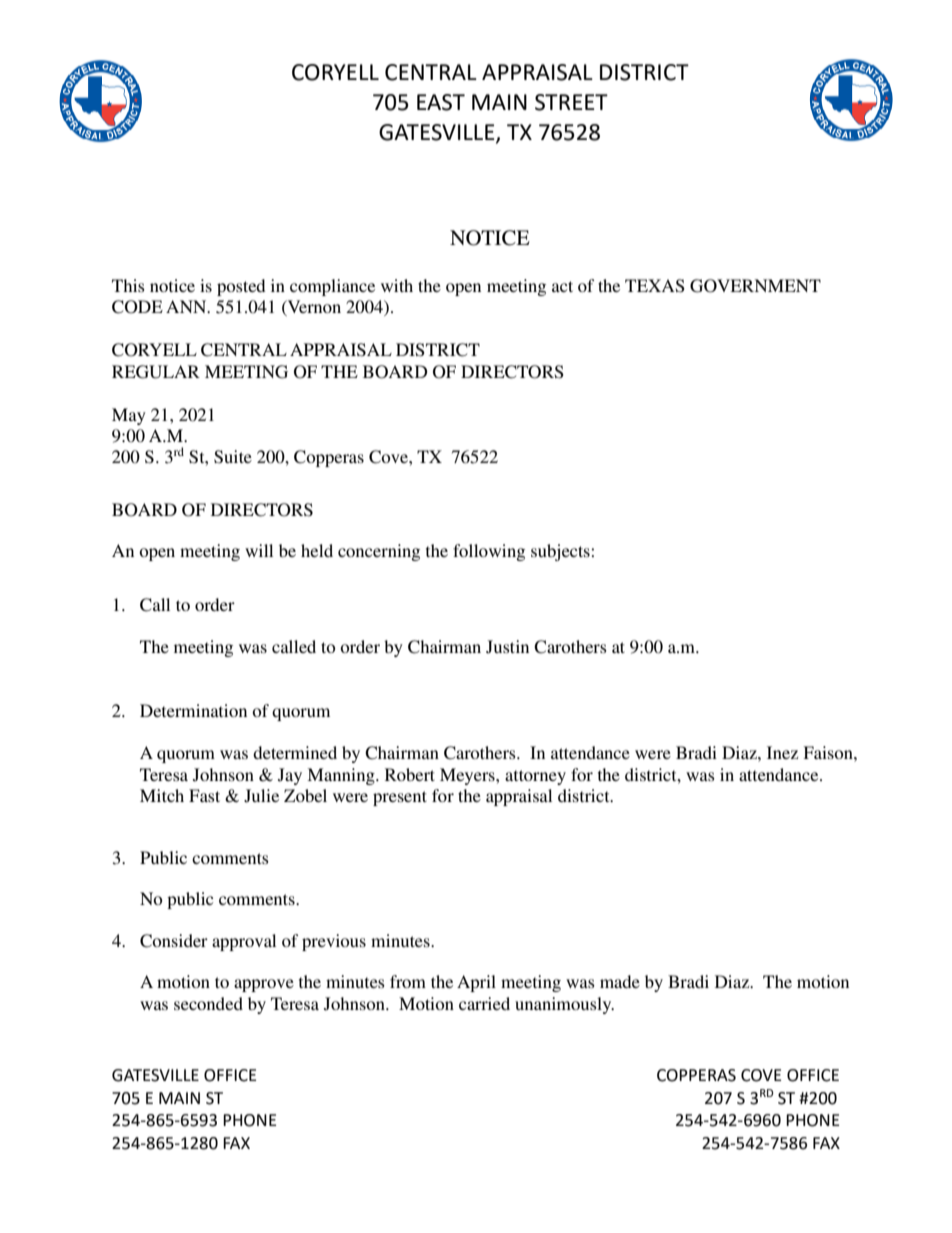  What do you see at coordinates (408, 981) in the screenshot?
I see `from` at bounding box center [408, 981].
